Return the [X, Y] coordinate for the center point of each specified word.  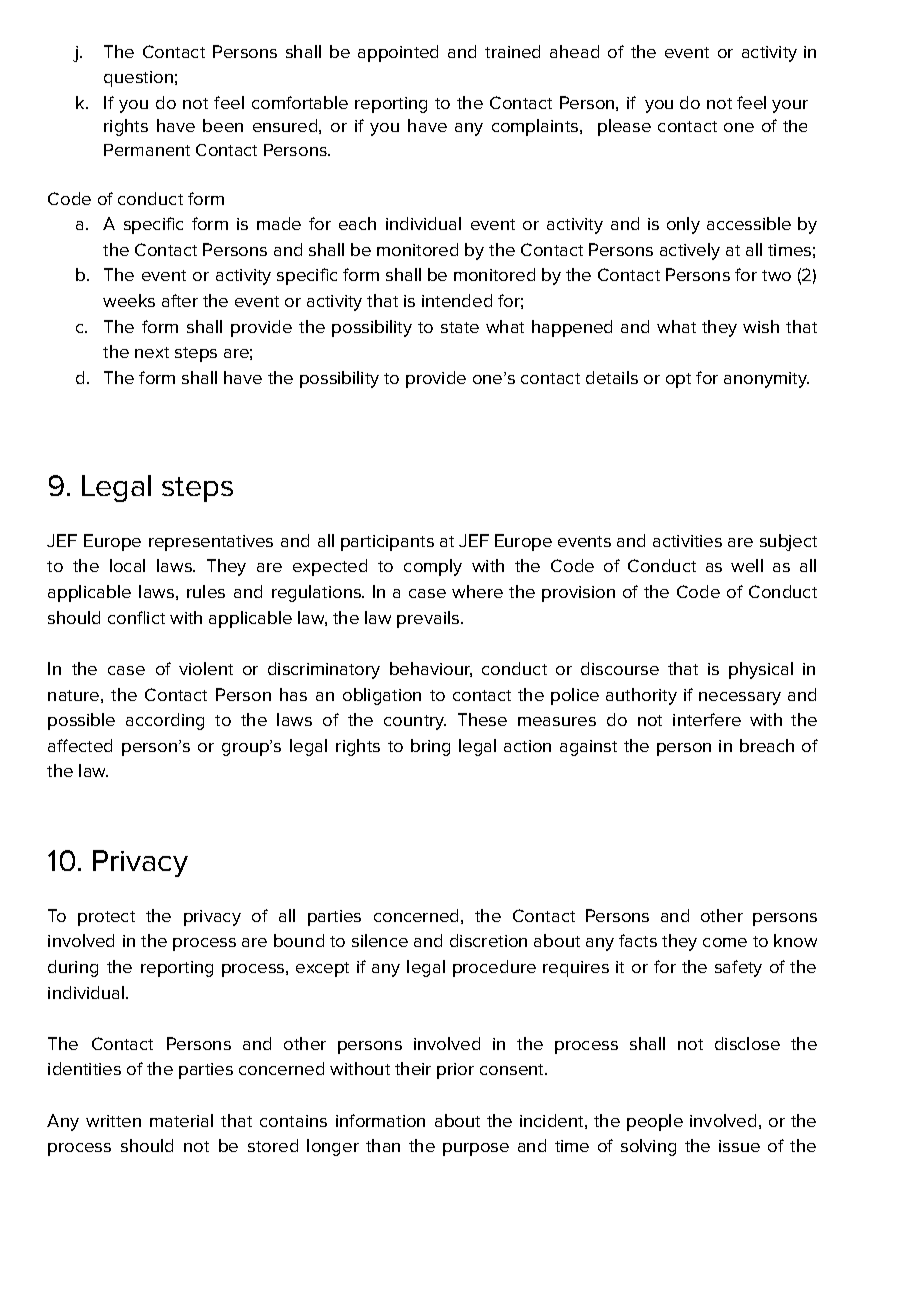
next [152, 352]
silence [380, 940]
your [790, 106]
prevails [428, 619]
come [725, 942]
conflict [136, 617]
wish [761, 326]
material [181, 1120]
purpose [476, 1149]
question [138, 79]
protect [106, 918]
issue [739, 1146]
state [460, 327]
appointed [398, 53]
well [747, 565]
